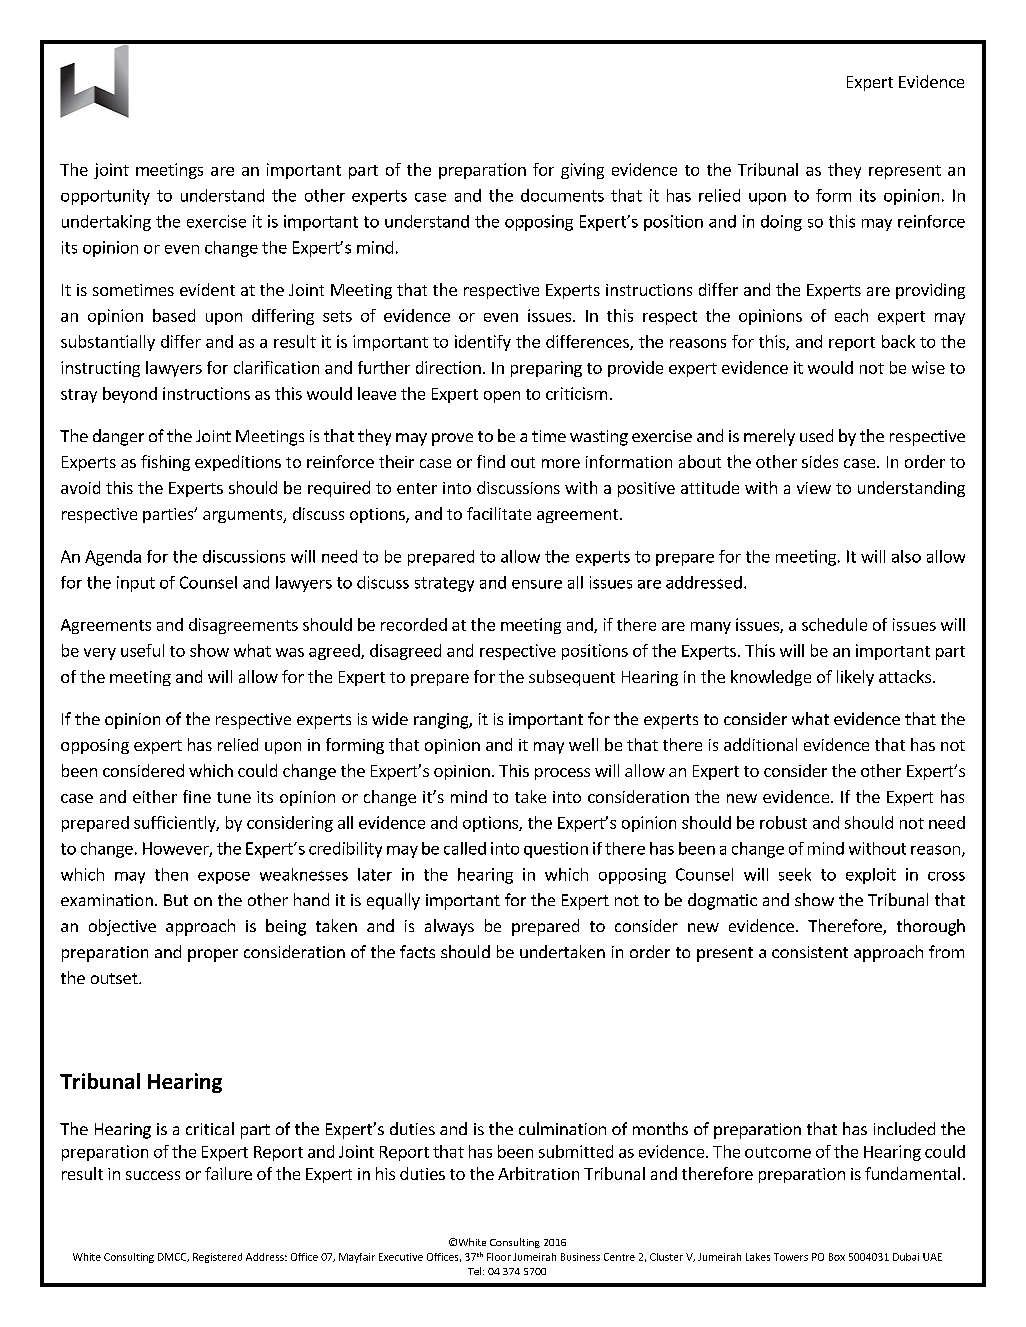  Describe the element at coordinates (491, 461) in the document. I see `find` at that location.
